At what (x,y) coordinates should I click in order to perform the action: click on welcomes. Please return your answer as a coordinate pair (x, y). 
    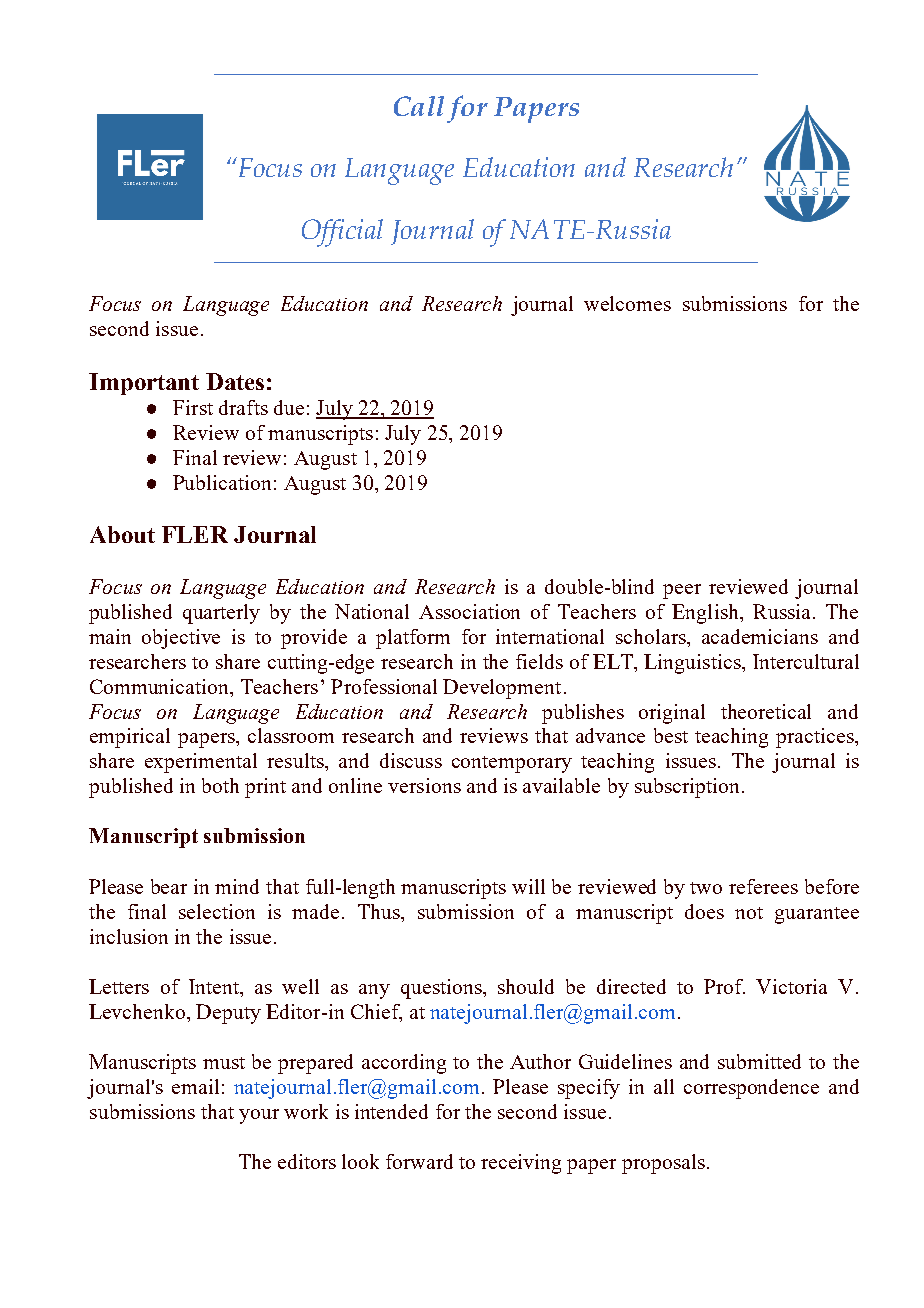
    Looking at the image, I should click on (627, 303).
